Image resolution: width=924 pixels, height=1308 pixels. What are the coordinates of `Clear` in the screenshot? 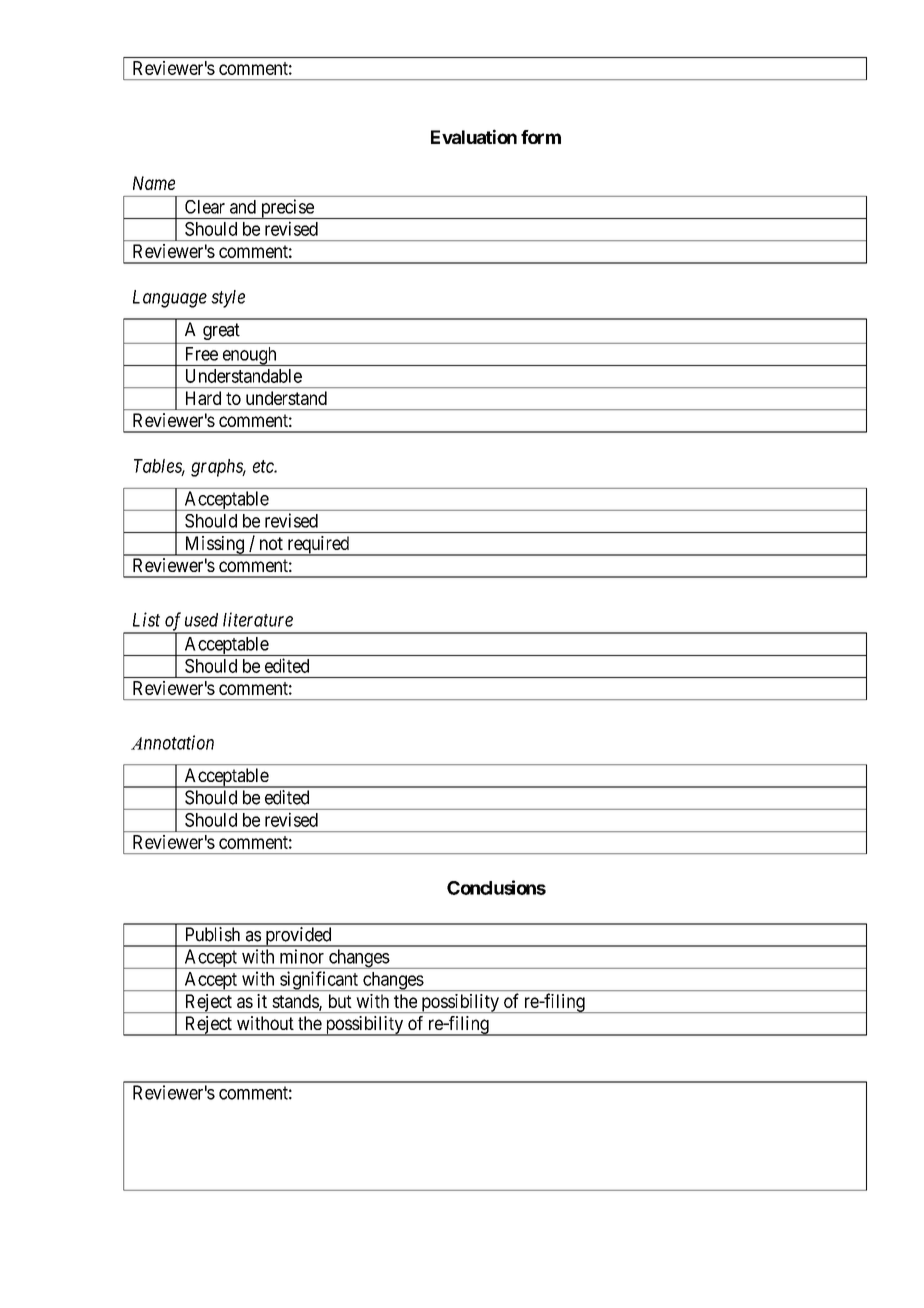 It's located at (205, 207).
